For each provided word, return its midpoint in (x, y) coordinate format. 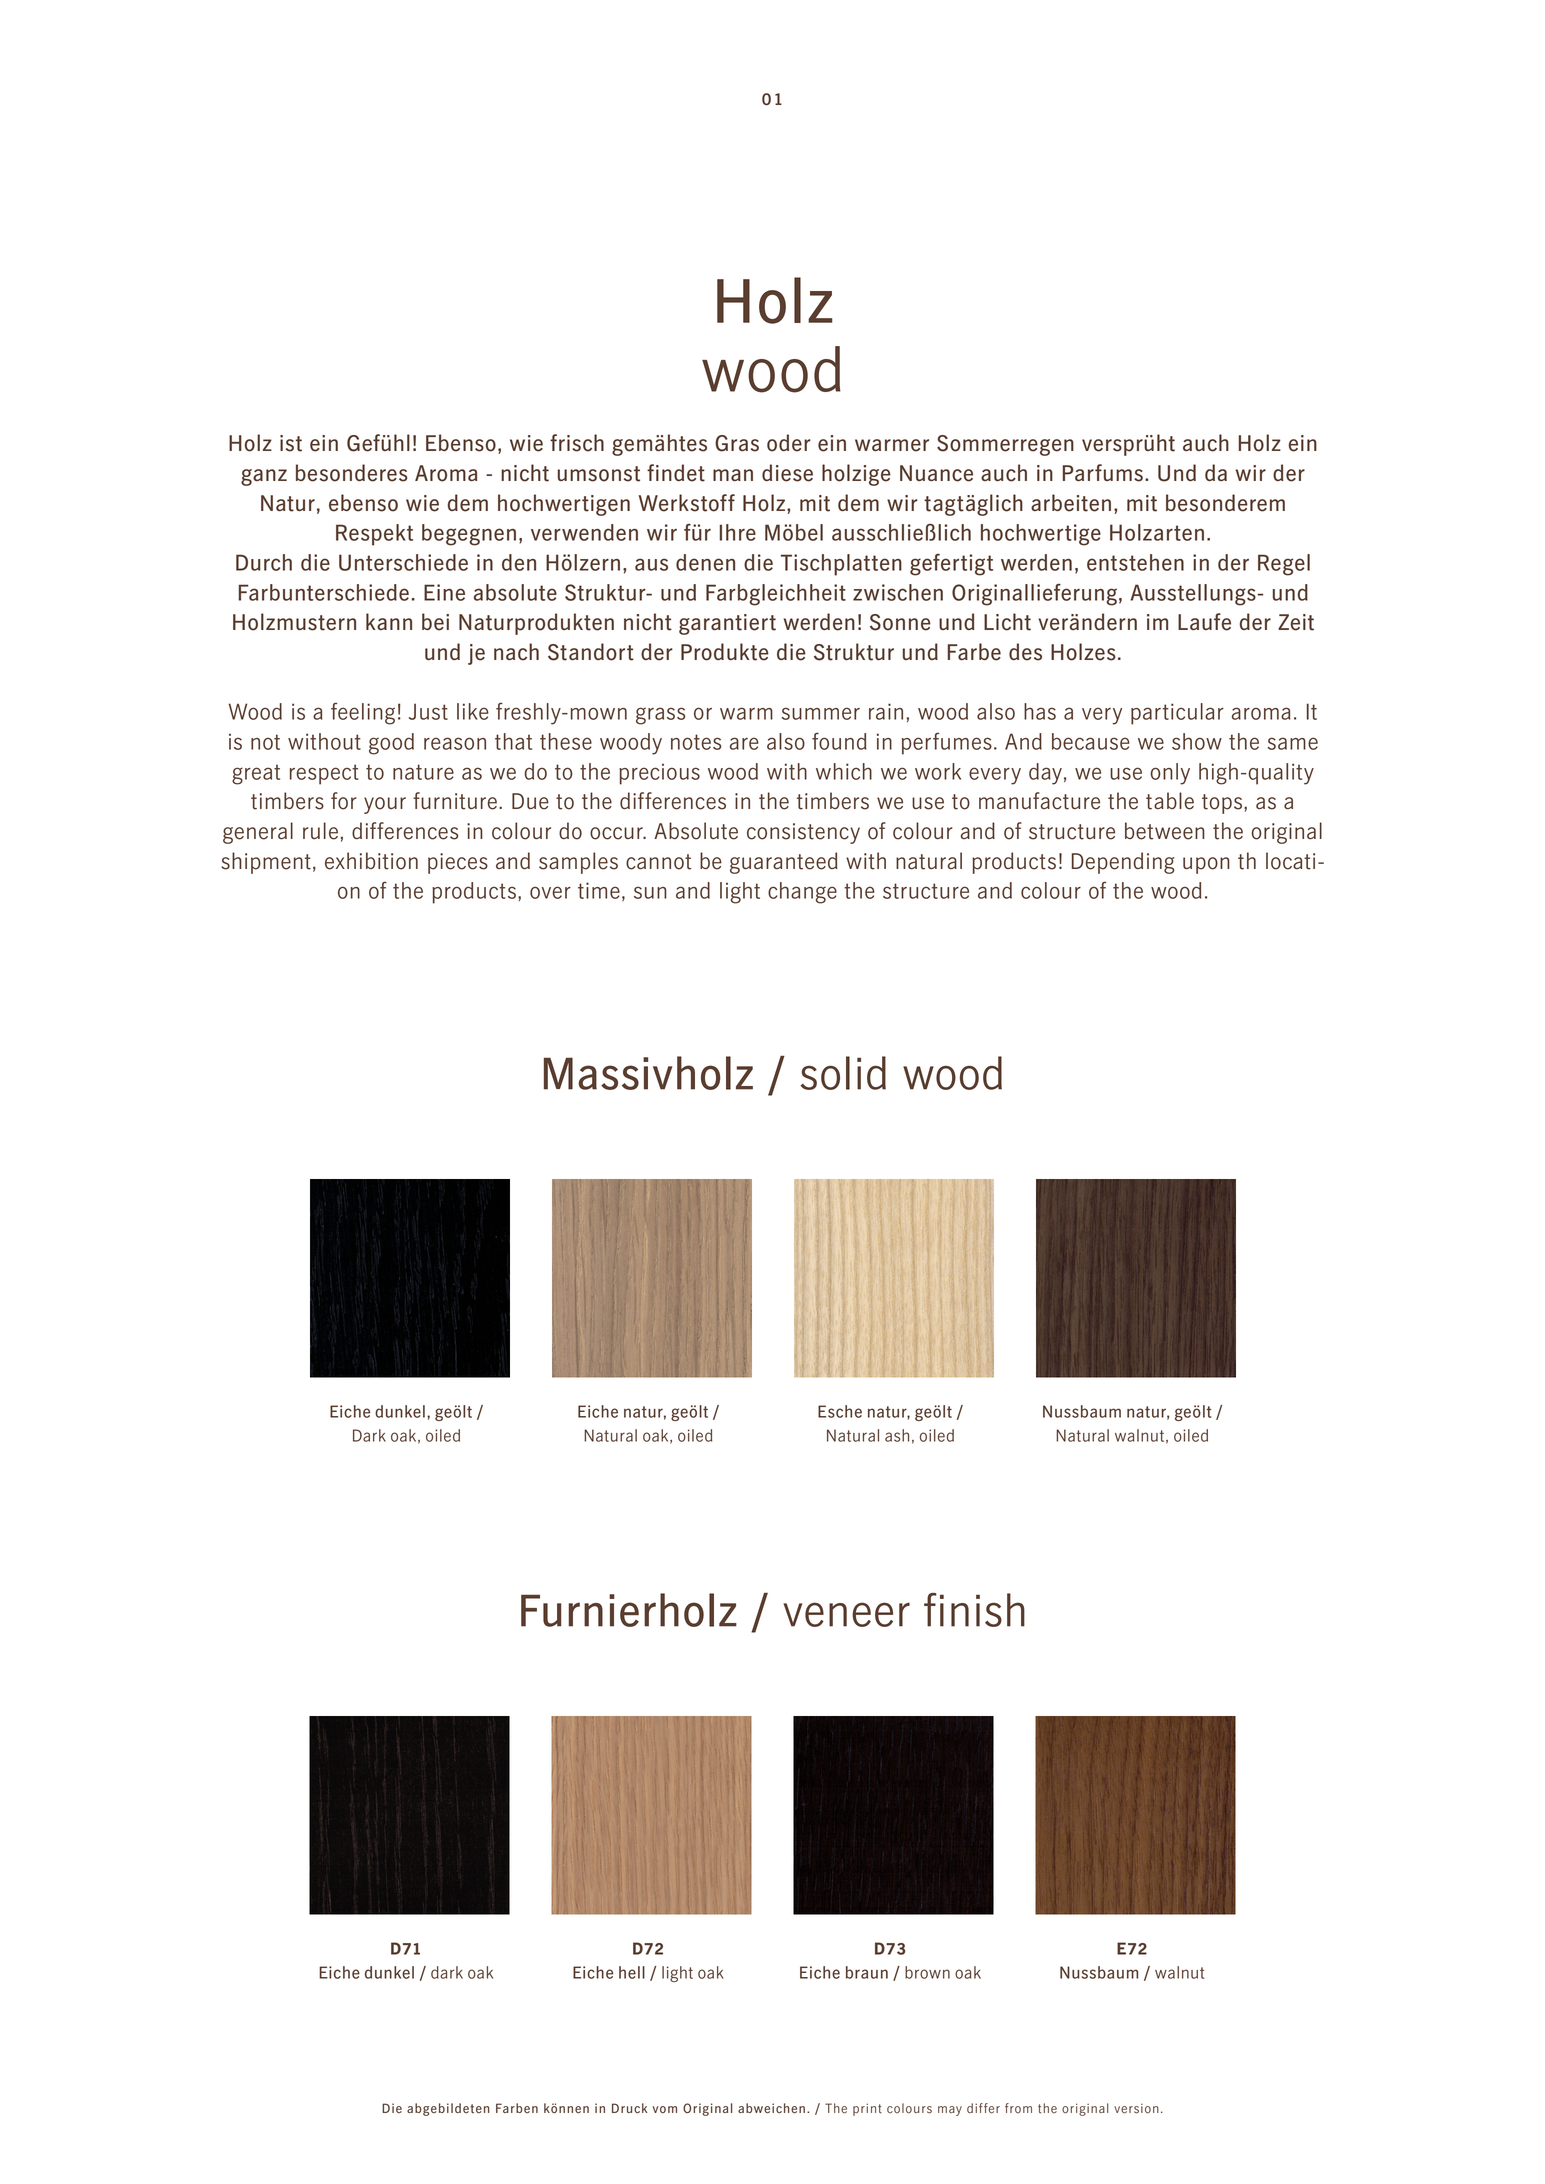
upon (1206, 865)
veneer (846, 1614)
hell (632, 1972)
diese (787, 473)
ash (897, 1435)
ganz (264, 477)
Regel (1284, 565)
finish (974, 1610)
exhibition (371, 861)
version (1136, 2109)
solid (843, 1073)
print (867, 2109)
